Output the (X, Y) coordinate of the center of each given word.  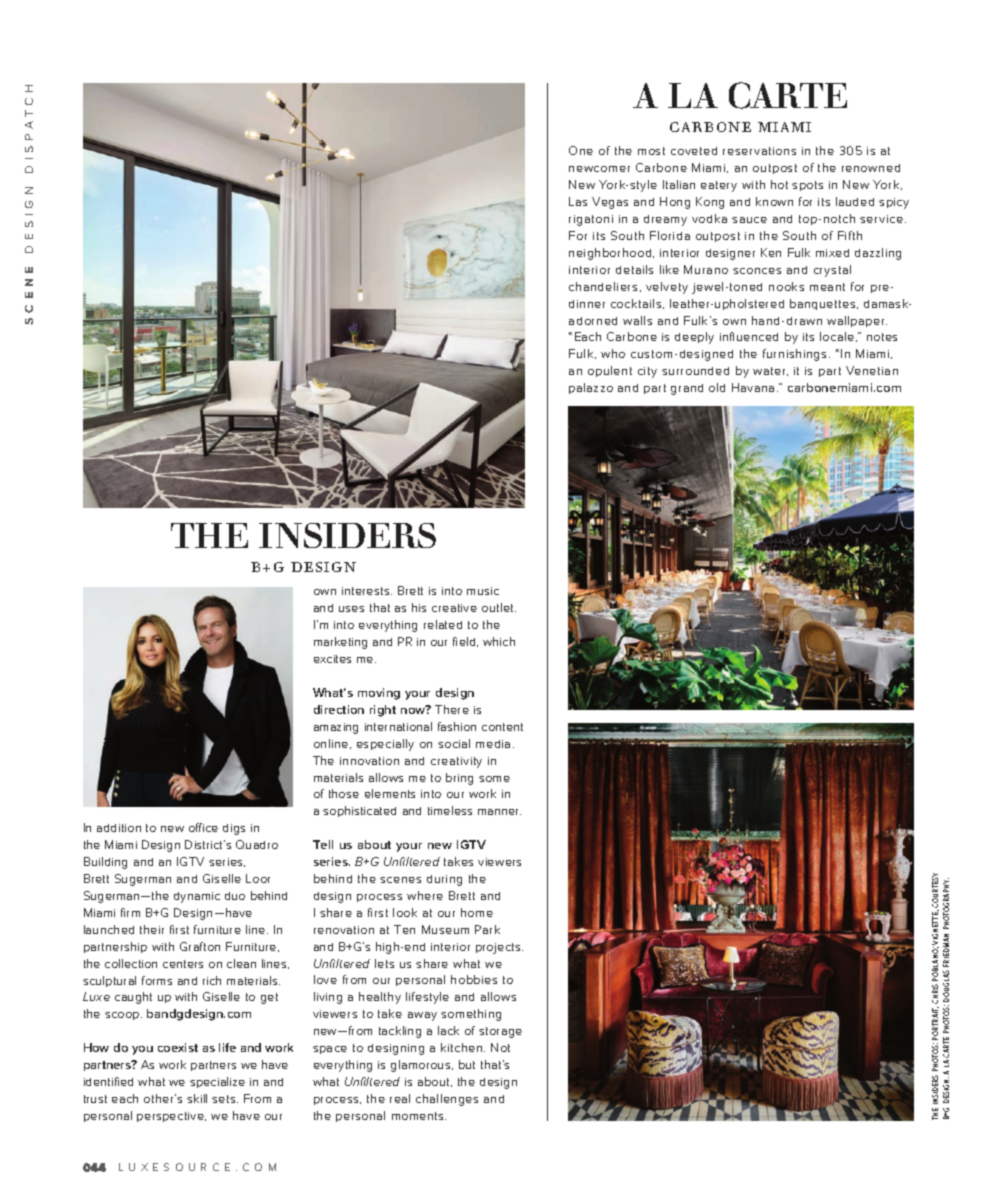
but (467, 1064)
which (499, 641)
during (444, 880)
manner (499, 812)
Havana (753, 387)
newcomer (599, 169)
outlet (499, 607)
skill (197, 1098)
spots (807, 186)
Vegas (610, 203)
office (203, 827)
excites (332, 659)
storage (500, 1032)
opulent (610, 371)
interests (367, 591)
